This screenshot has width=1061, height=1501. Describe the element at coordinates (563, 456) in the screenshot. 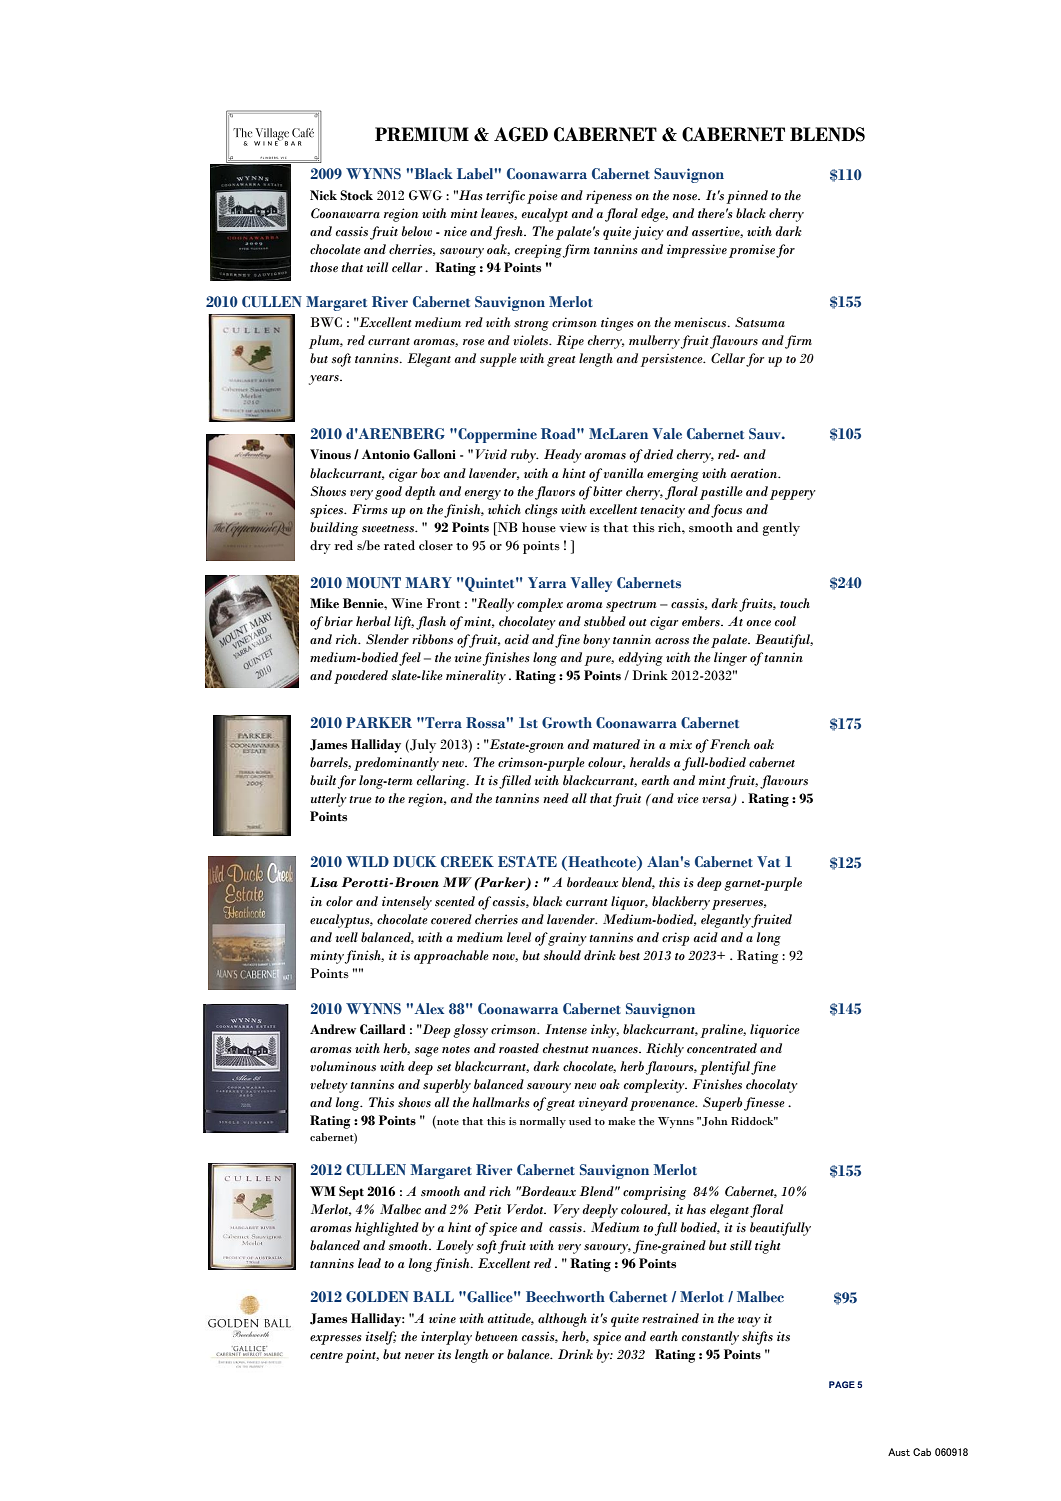

I see `Heady` at that location.
